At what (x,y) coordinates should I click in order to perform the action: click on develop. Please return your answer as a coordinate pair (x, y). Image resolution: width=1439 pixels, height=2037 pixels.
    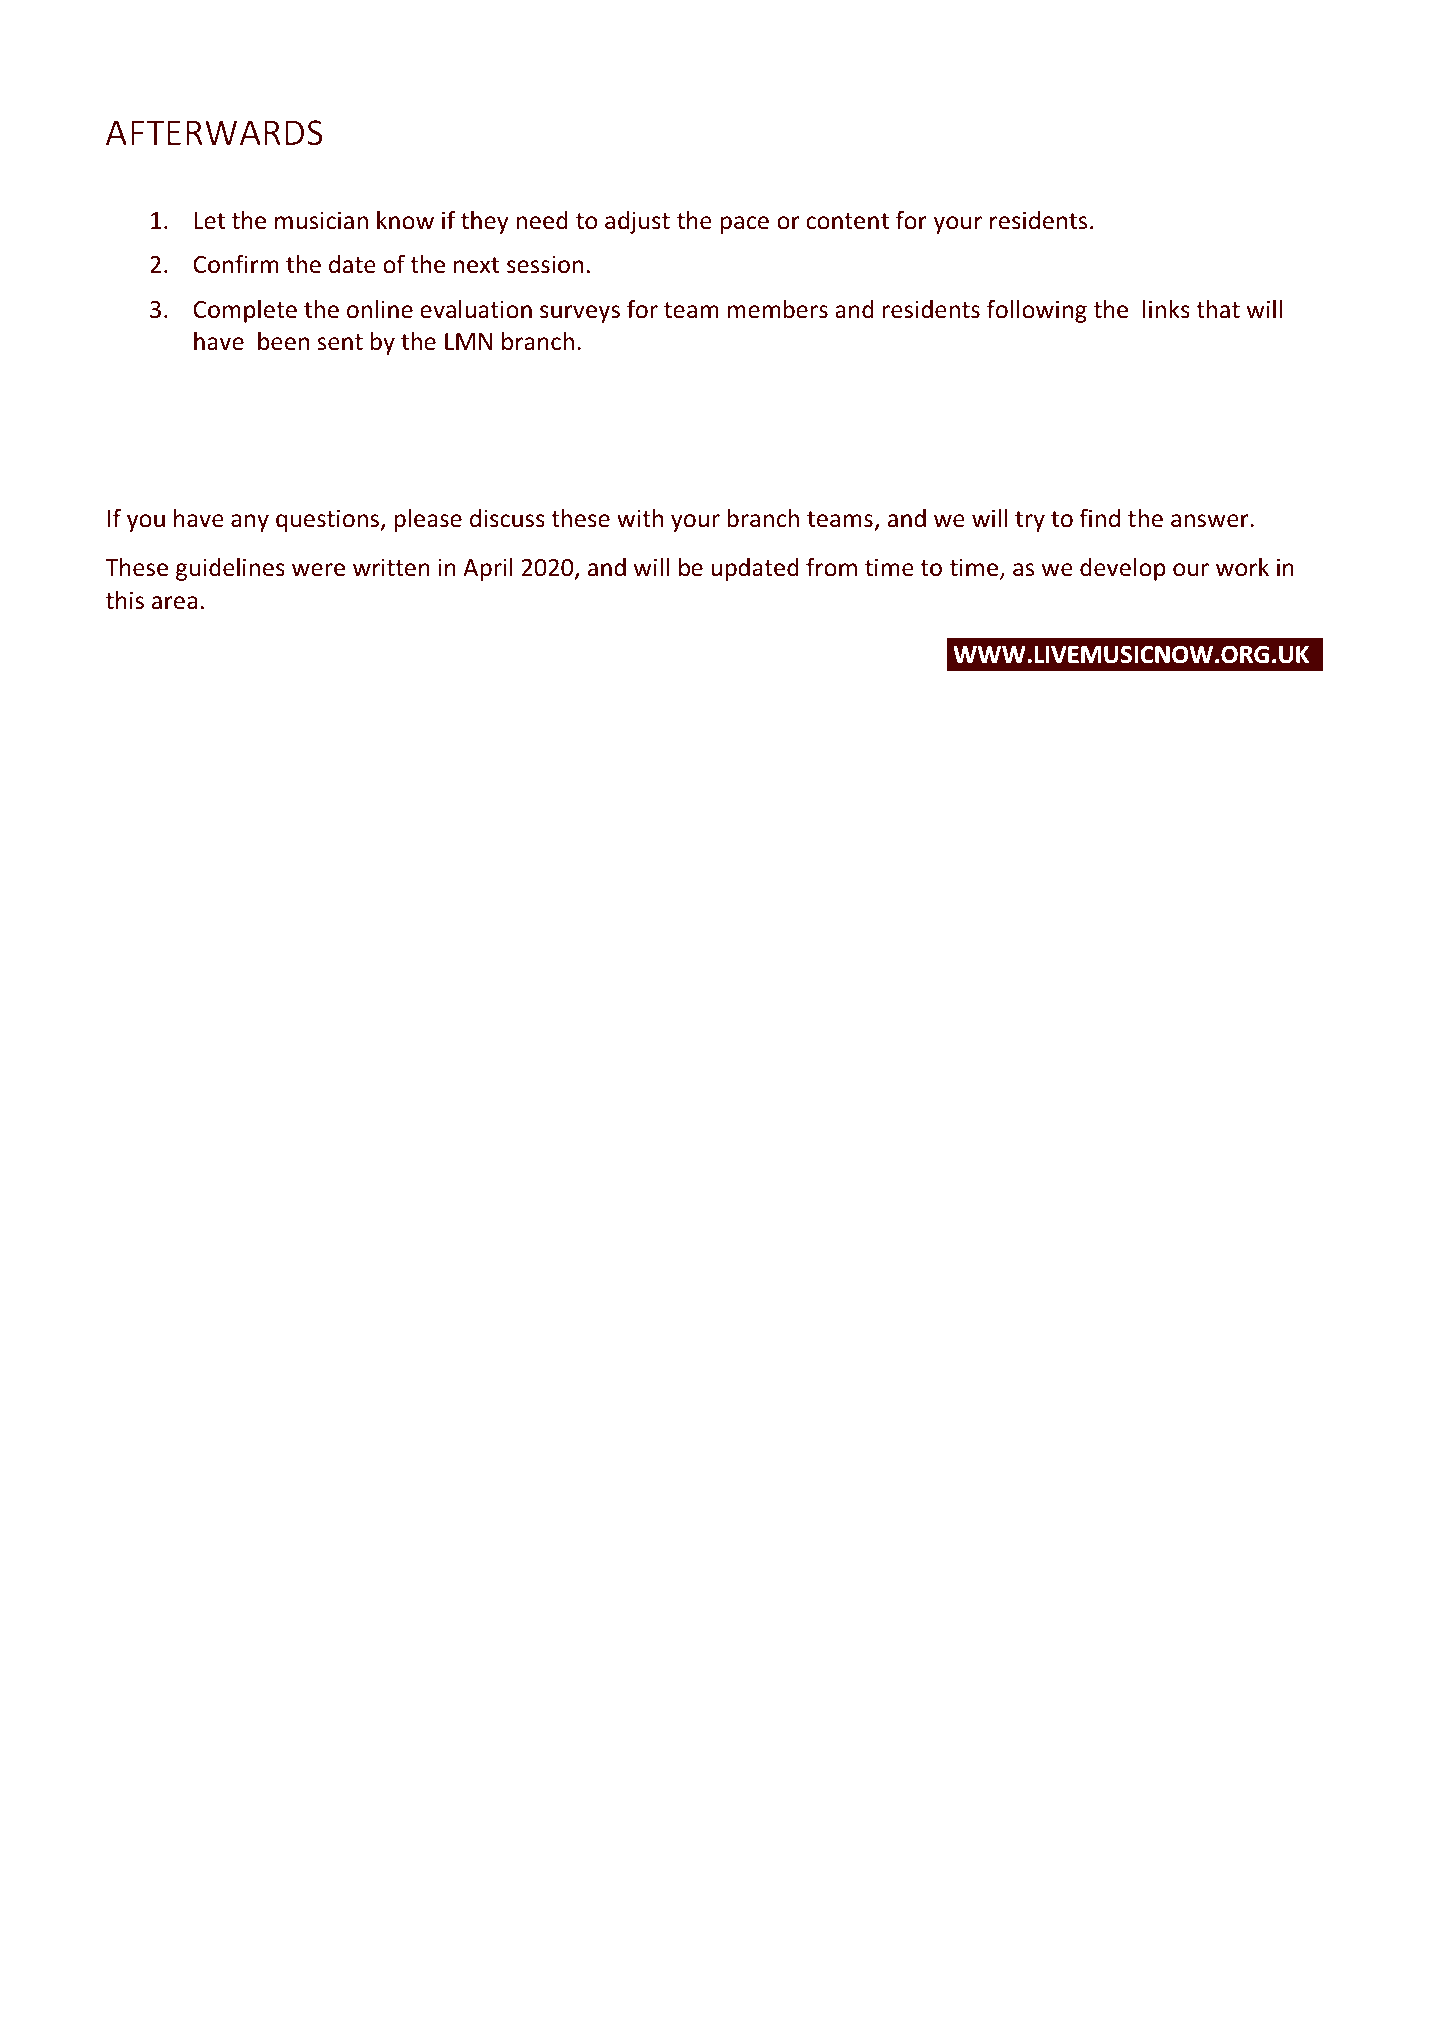
    Looking at the image, I should click on (1123, 569).
